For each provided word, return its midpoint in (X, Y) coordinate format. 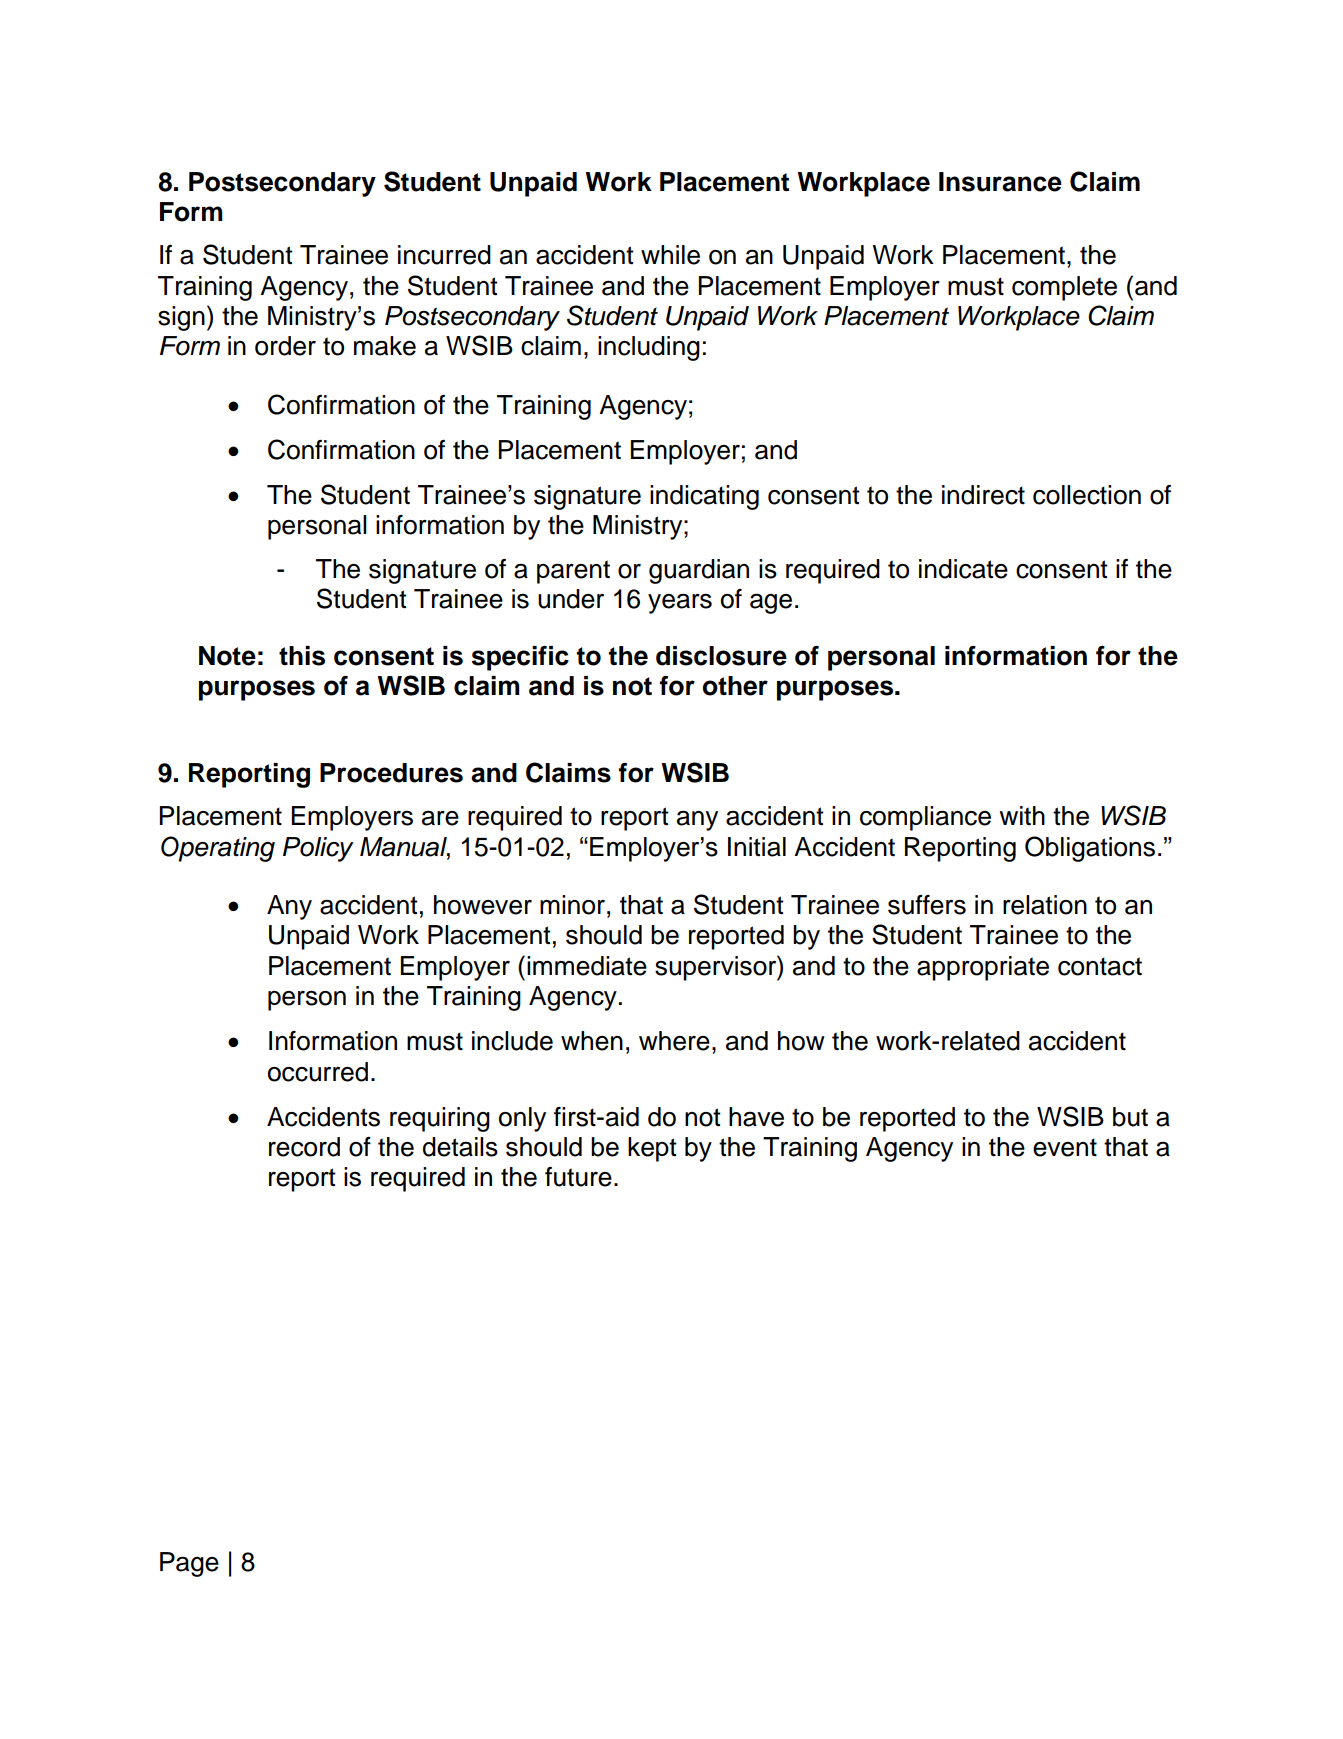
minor (572, 905)
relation (1045, 905)
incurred (444, 255)
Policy (318, 849)
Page (189, 1564)
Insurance (1000, 182)
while (670, 255)
